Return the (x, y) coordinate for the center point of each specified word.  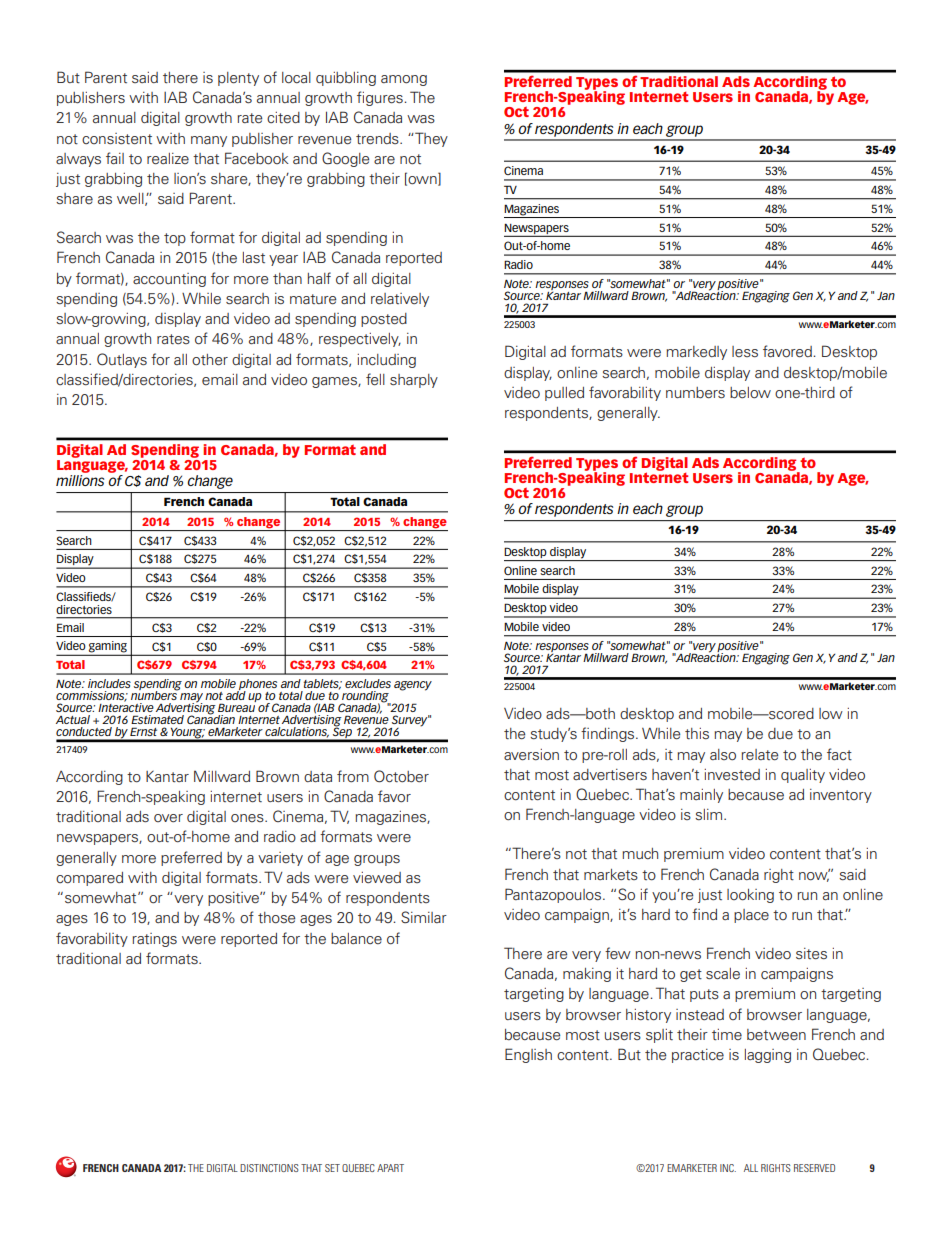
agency (413, 686)
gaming (108, 648)
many (209, 141)
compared (89, 879)
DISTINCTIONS (269, 1168)
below (750, 393)
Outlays (122, 360)
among (404, 80)
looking (750, 896)
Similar (424, 917)
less (745, 352)
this (697, 734)
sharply (414, 381)
